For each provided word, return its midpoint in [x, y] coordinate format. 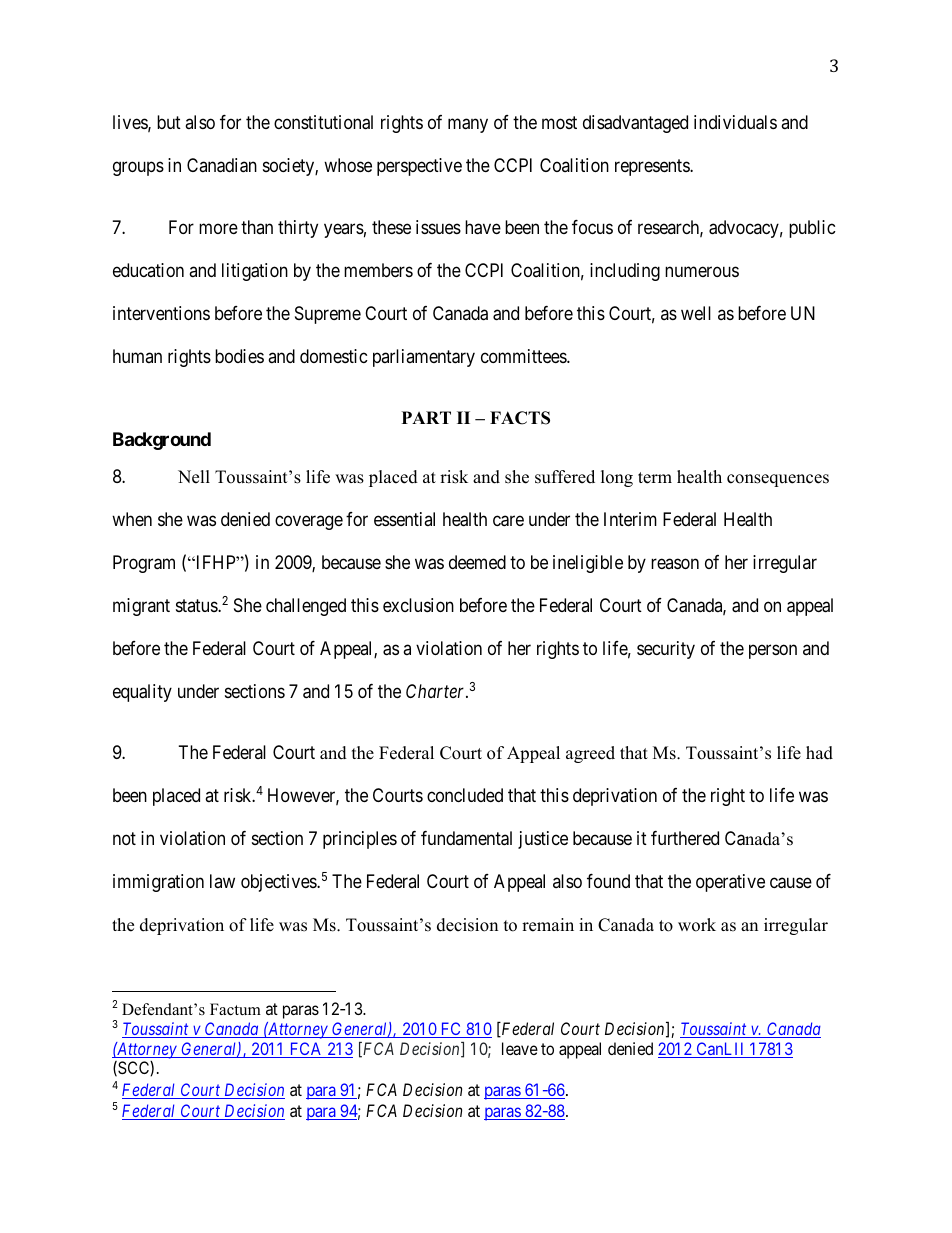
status [197, 605]
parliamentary [424, 358]
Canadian [222, 165]
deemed [477, 562]
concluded [465, 795]
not [124, 839]
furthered [685, 838]
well [696, 313]
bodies [239, 356]
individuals [735, 122]
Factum [235, 1009]
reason [675, 563]
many [468, 125]
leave [520, 1048]
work [697, 925]
